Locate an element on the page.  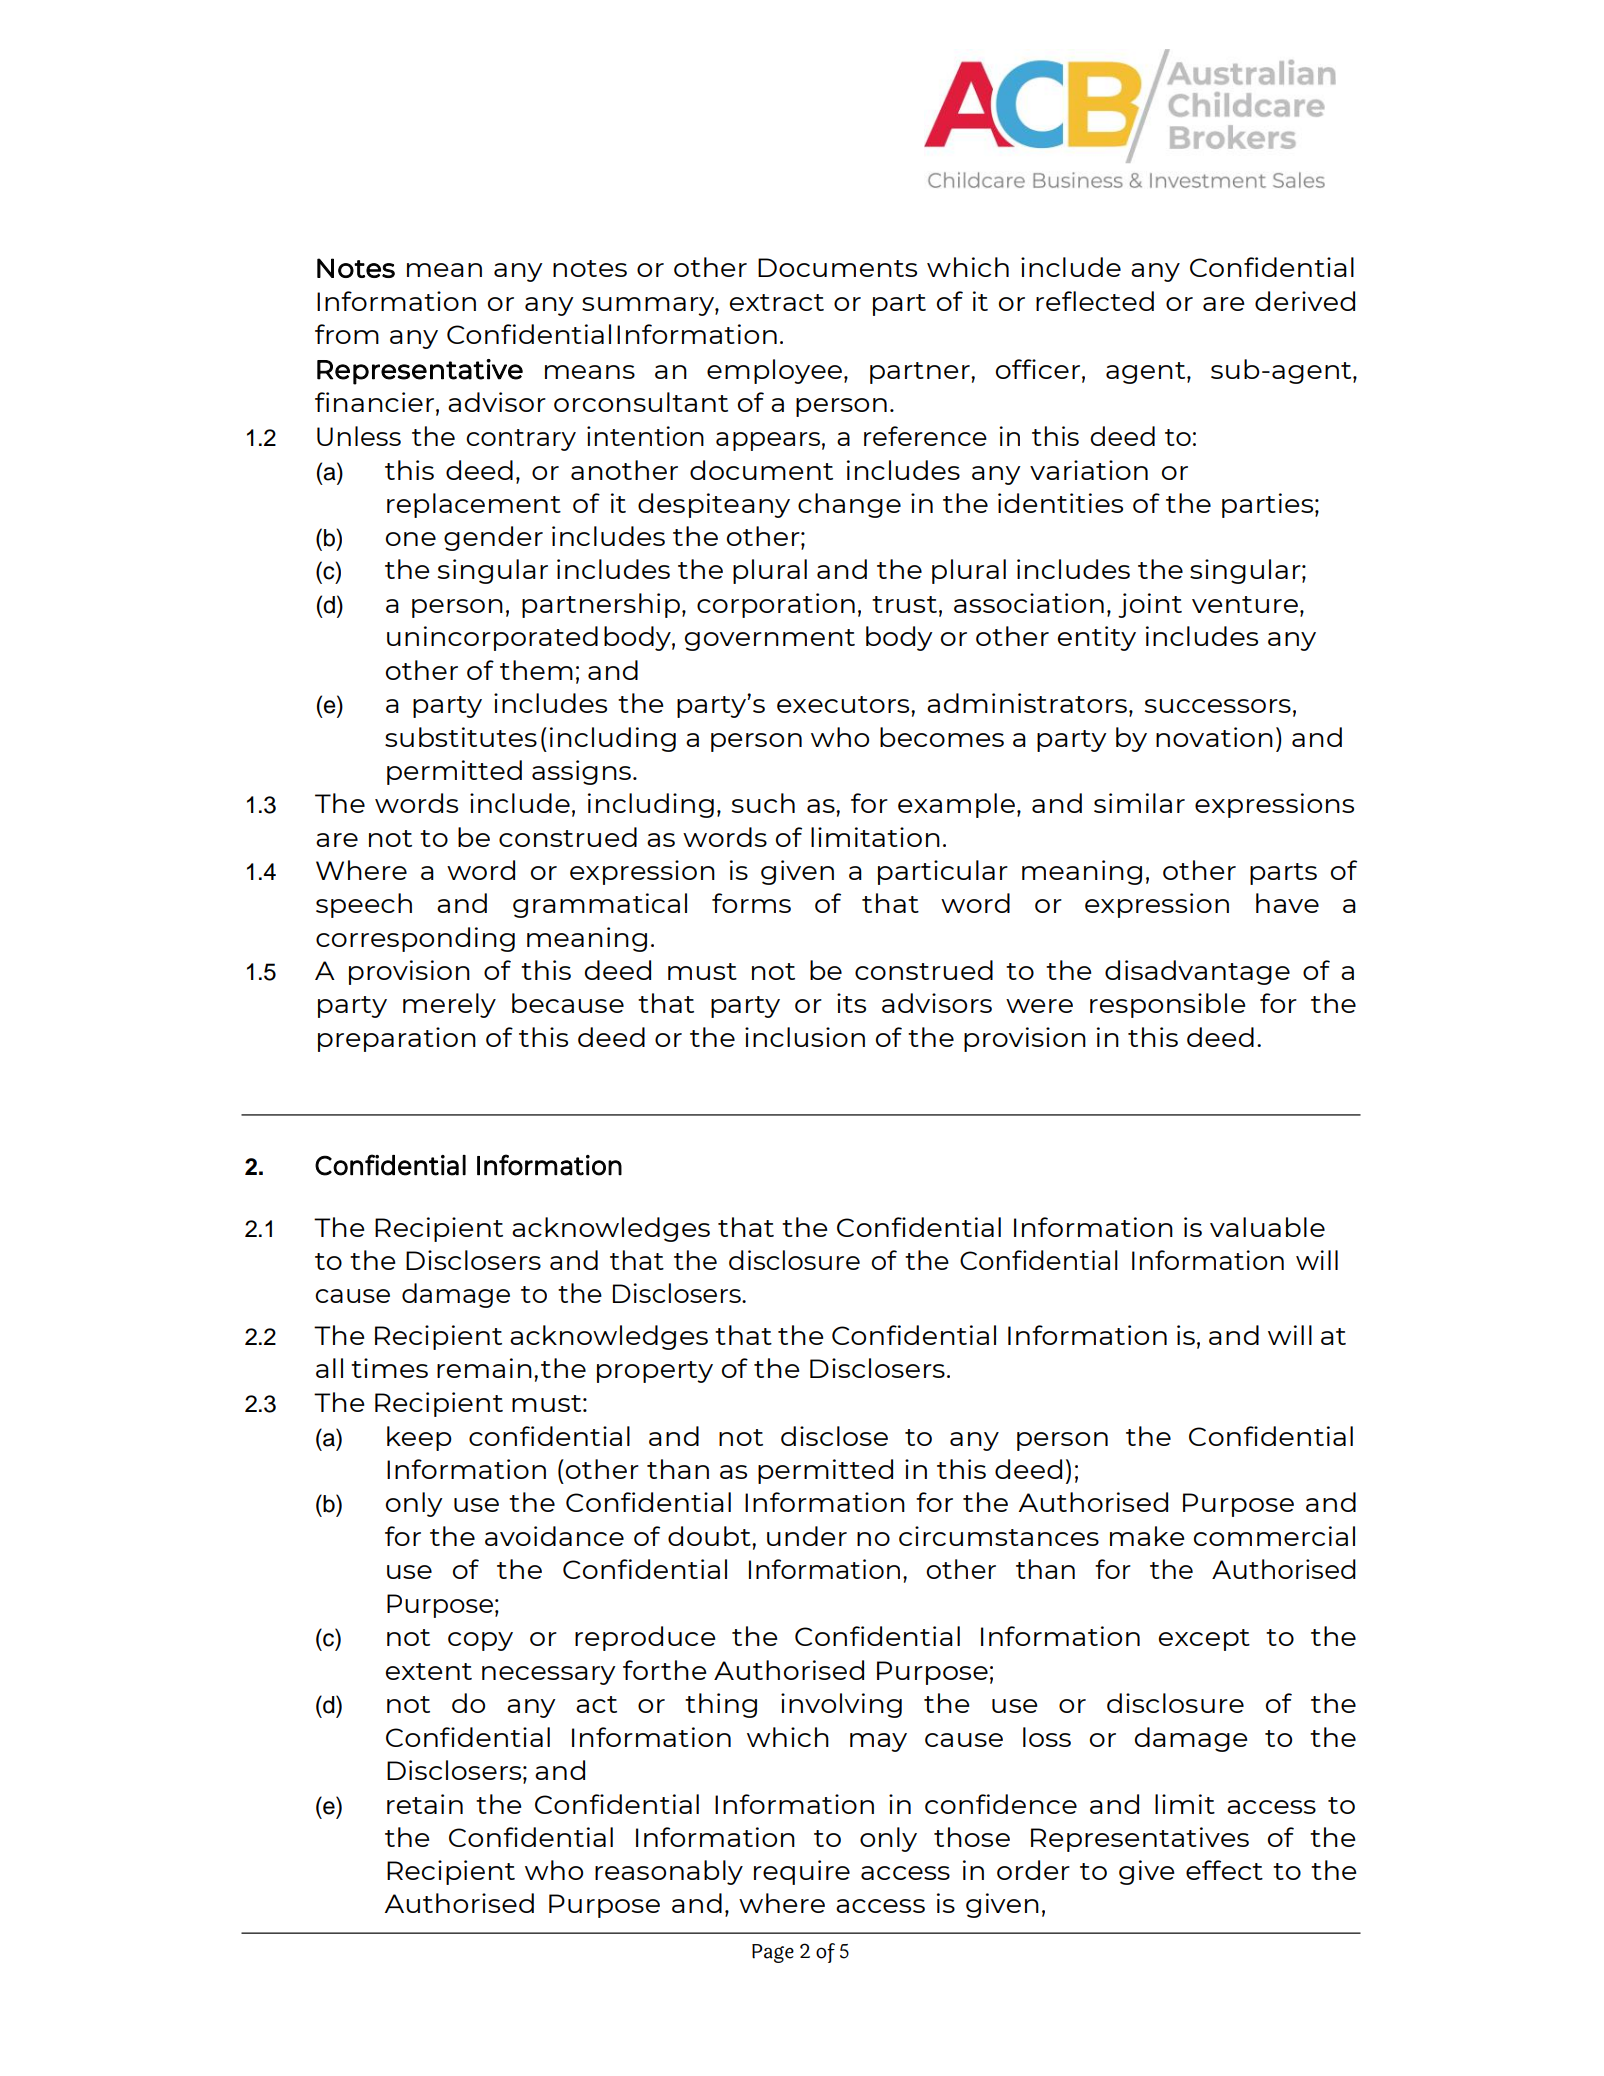
make is located at coordinates (1147, 1536).
